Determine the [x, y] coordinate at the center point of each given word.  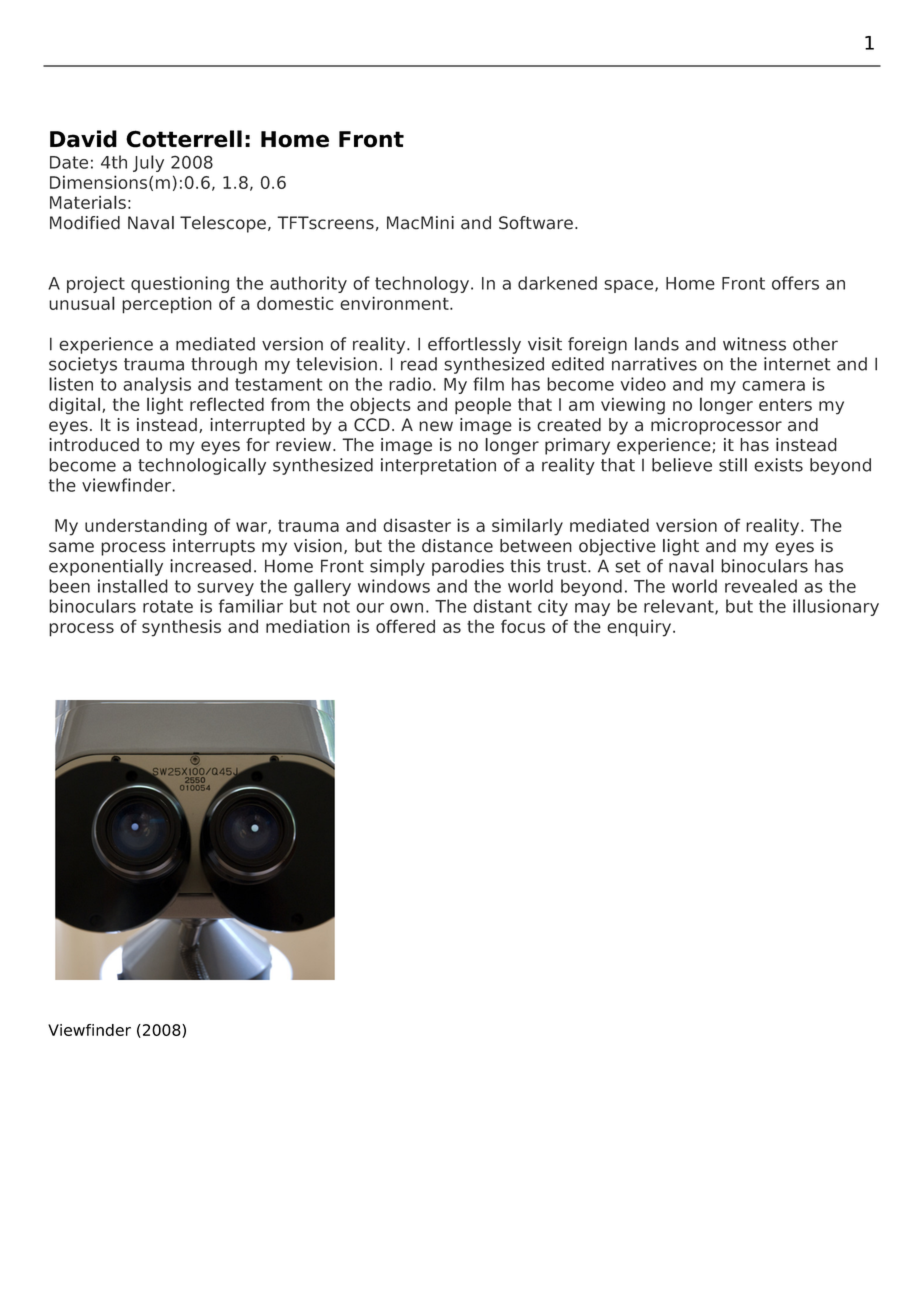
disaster [417, 525]
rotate [168, 606]
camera [773, 386]
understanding [146, 527]
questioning [180, 284]
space [630, 286]
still [733, 465]
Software [537, 223]
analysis [157, 385]
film [488, 384]
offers [795, 283]
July [148, 163]
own [406, 608]
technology [423, 284]
